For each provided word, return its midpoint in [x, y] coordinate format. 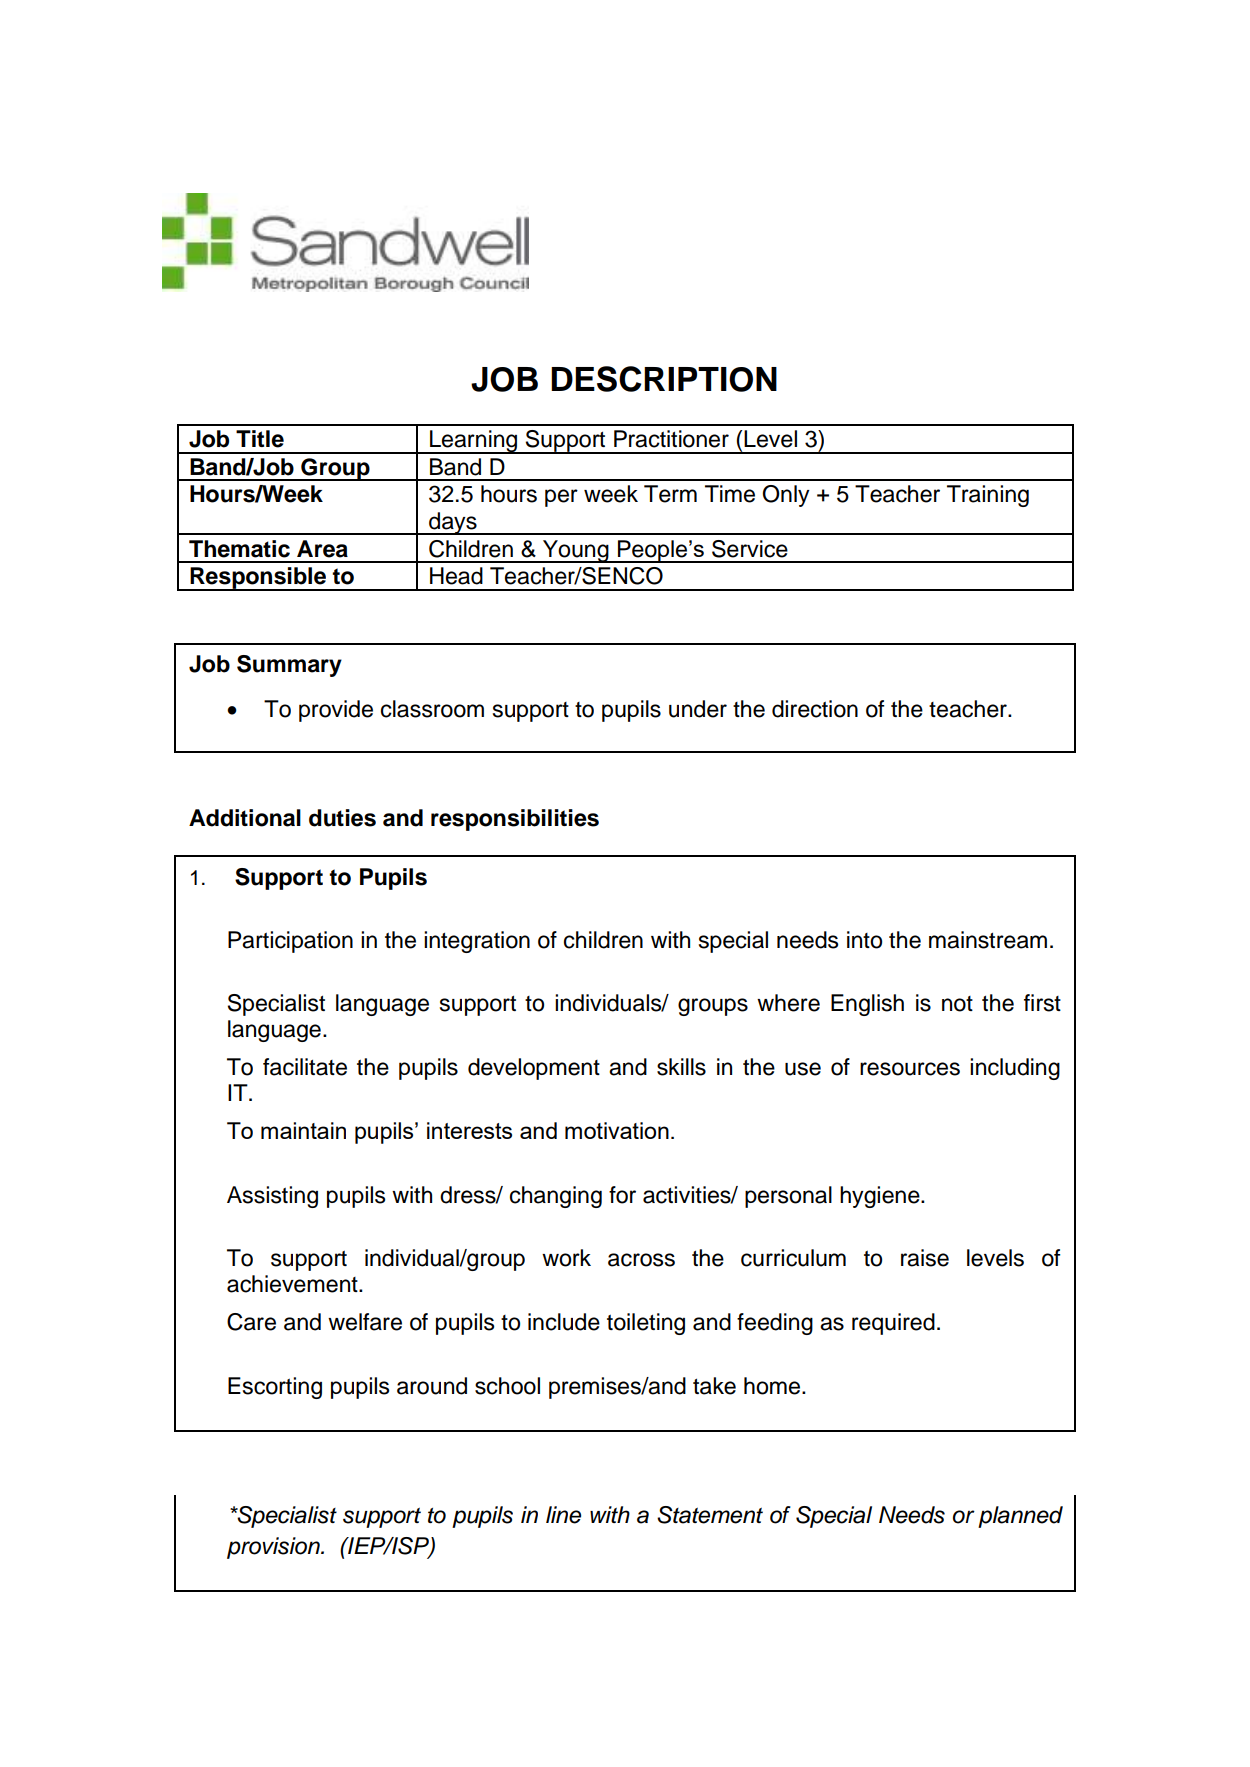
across [641, 1260]
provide [336, 711]
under [698, 709]
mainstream [988, 940]
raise [925, 1258]
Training [988, 496]
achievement [293, 1284]
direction [815, 709]
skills [681, 1067]
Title [260, 439]
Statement [710, 1515]
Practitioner [671, 439]
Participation [290, 942]
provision [274, 1548]
